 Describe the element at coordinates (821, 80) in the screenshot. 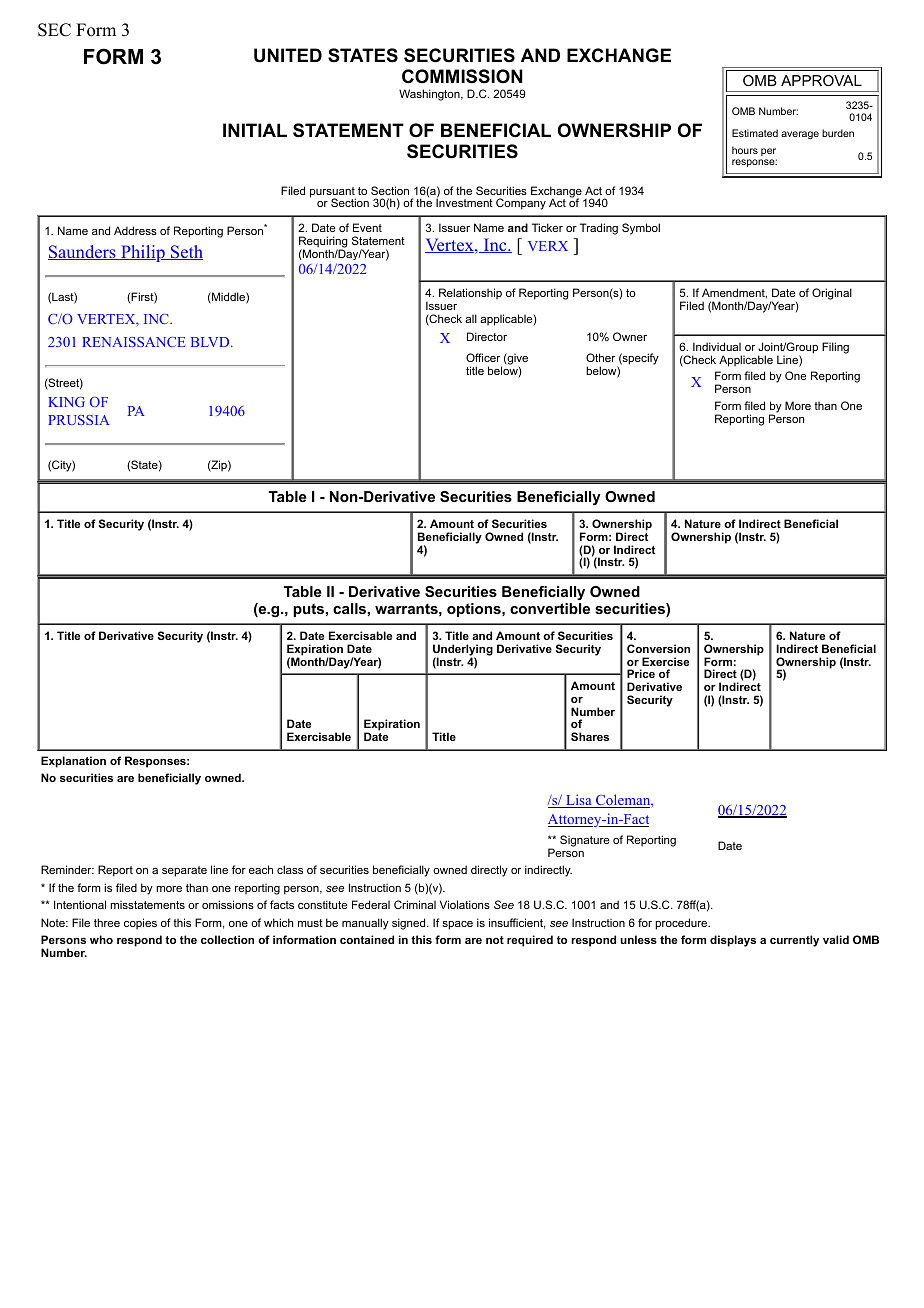

I see `APPROVAL` at that location.
